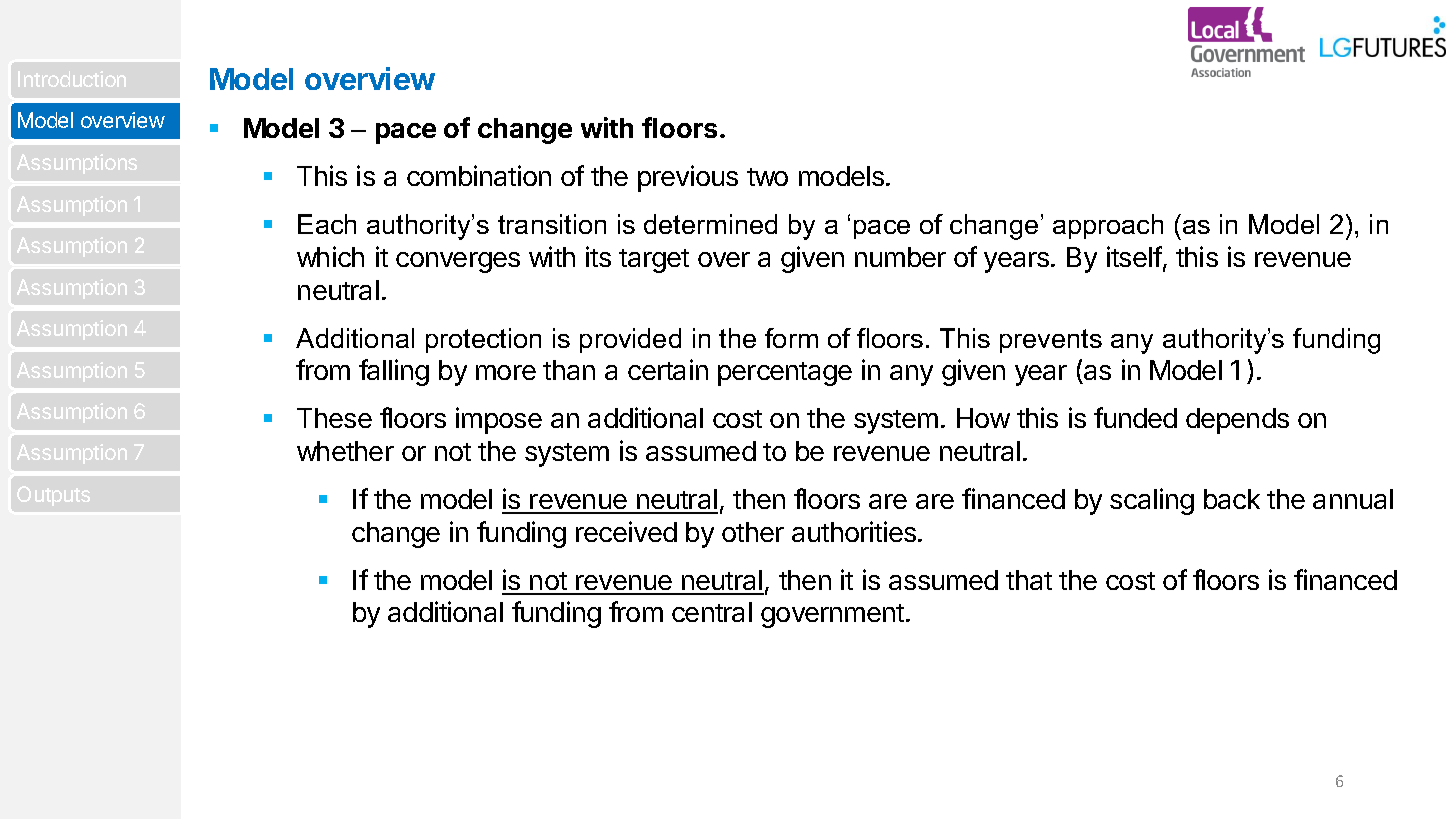 This screenshot has height=819, width=1456. I want to click on impose, so click(499, 420).
